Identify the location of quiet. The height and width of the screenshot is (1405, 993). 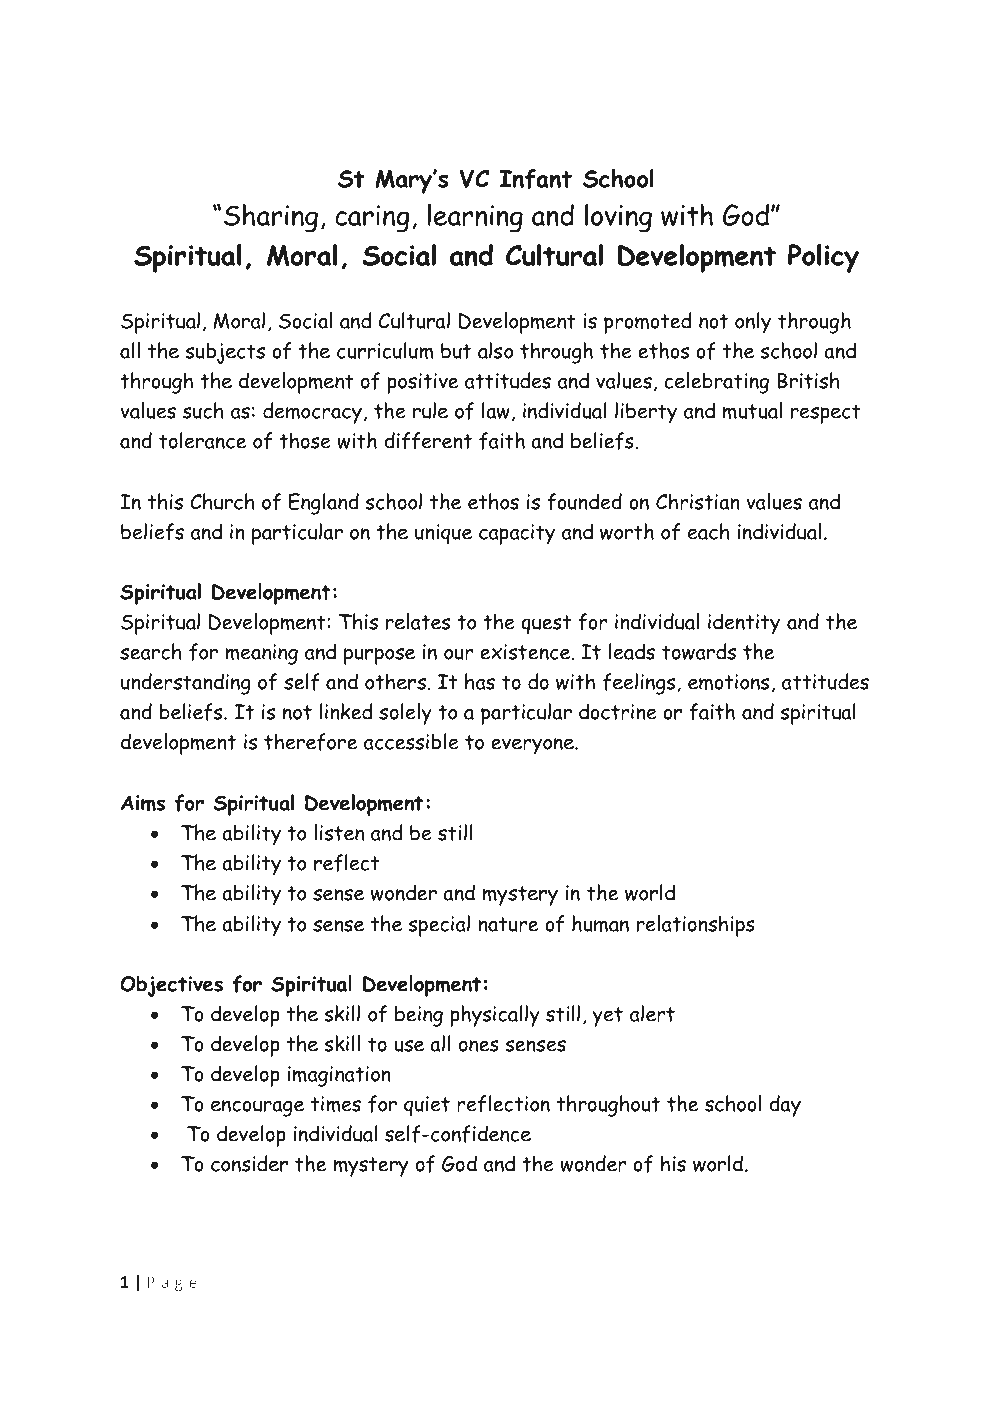
(427, 1106).
